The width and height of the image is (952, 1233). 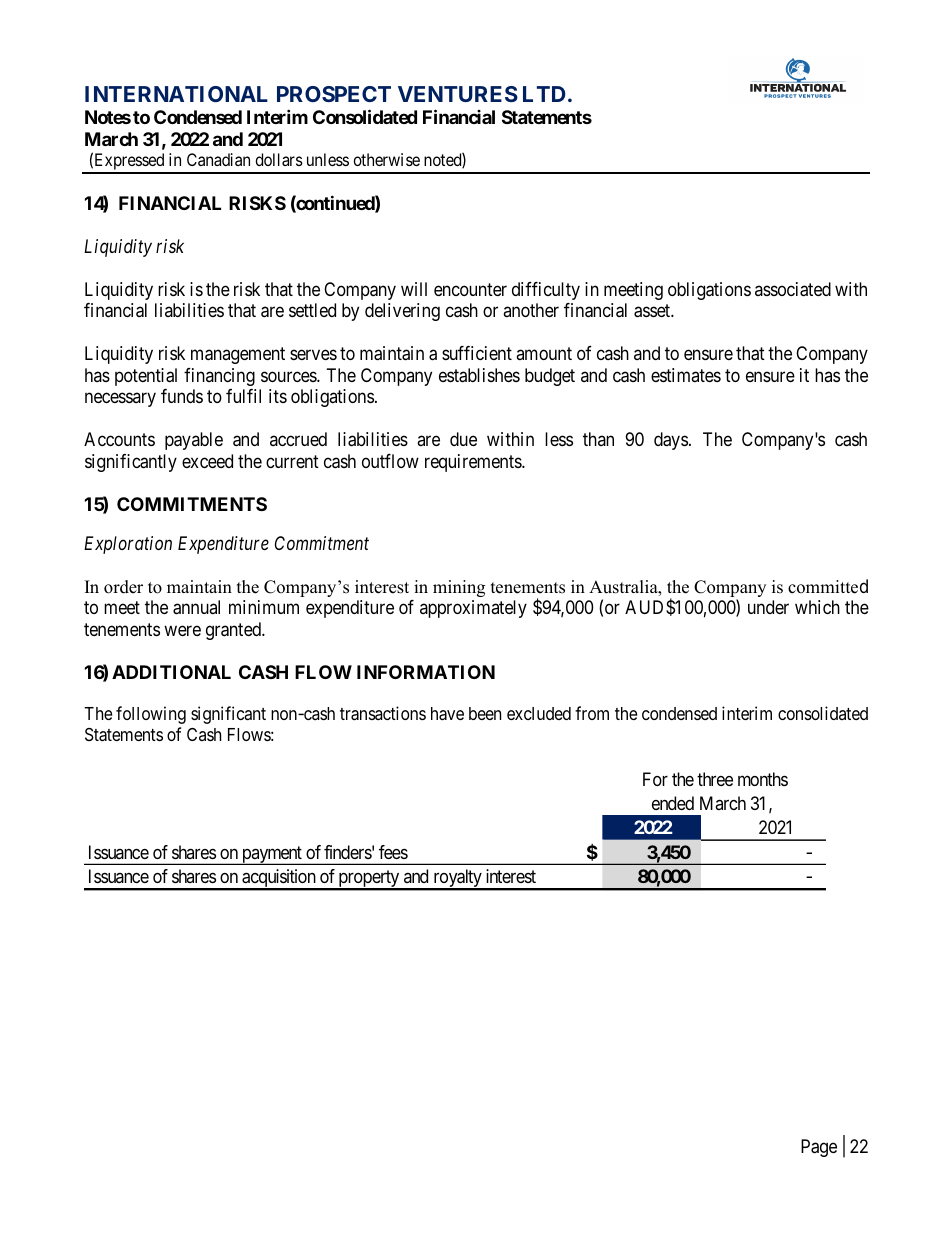 I want to click on VENTURES, so click(x=458, y=94).
